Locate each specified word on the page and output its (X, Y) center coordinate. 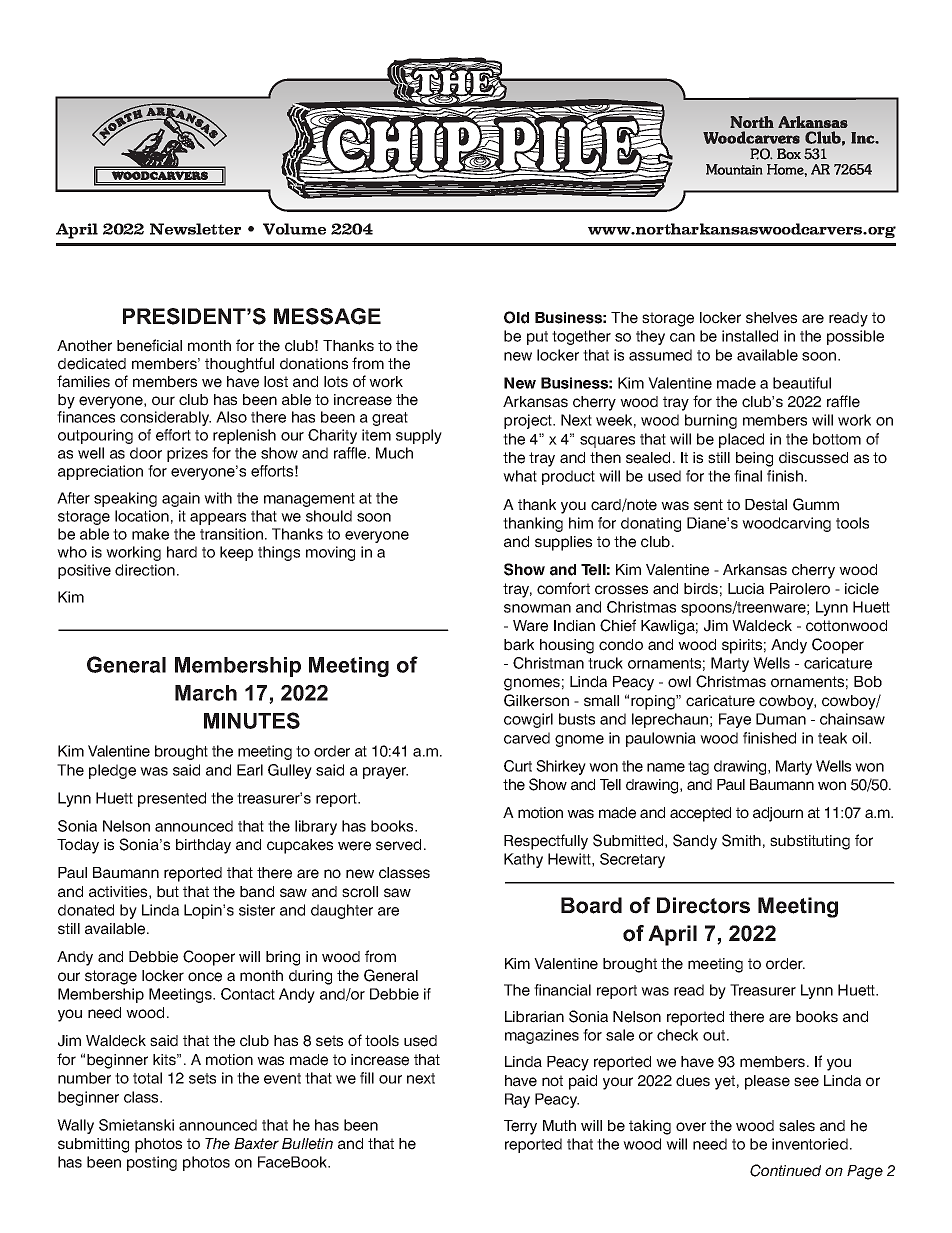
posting (152, 1163)
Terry (520, 1127)
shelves (771, 318)
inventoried (810, 1144)
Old (516, 317)
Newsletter (195, 229)
